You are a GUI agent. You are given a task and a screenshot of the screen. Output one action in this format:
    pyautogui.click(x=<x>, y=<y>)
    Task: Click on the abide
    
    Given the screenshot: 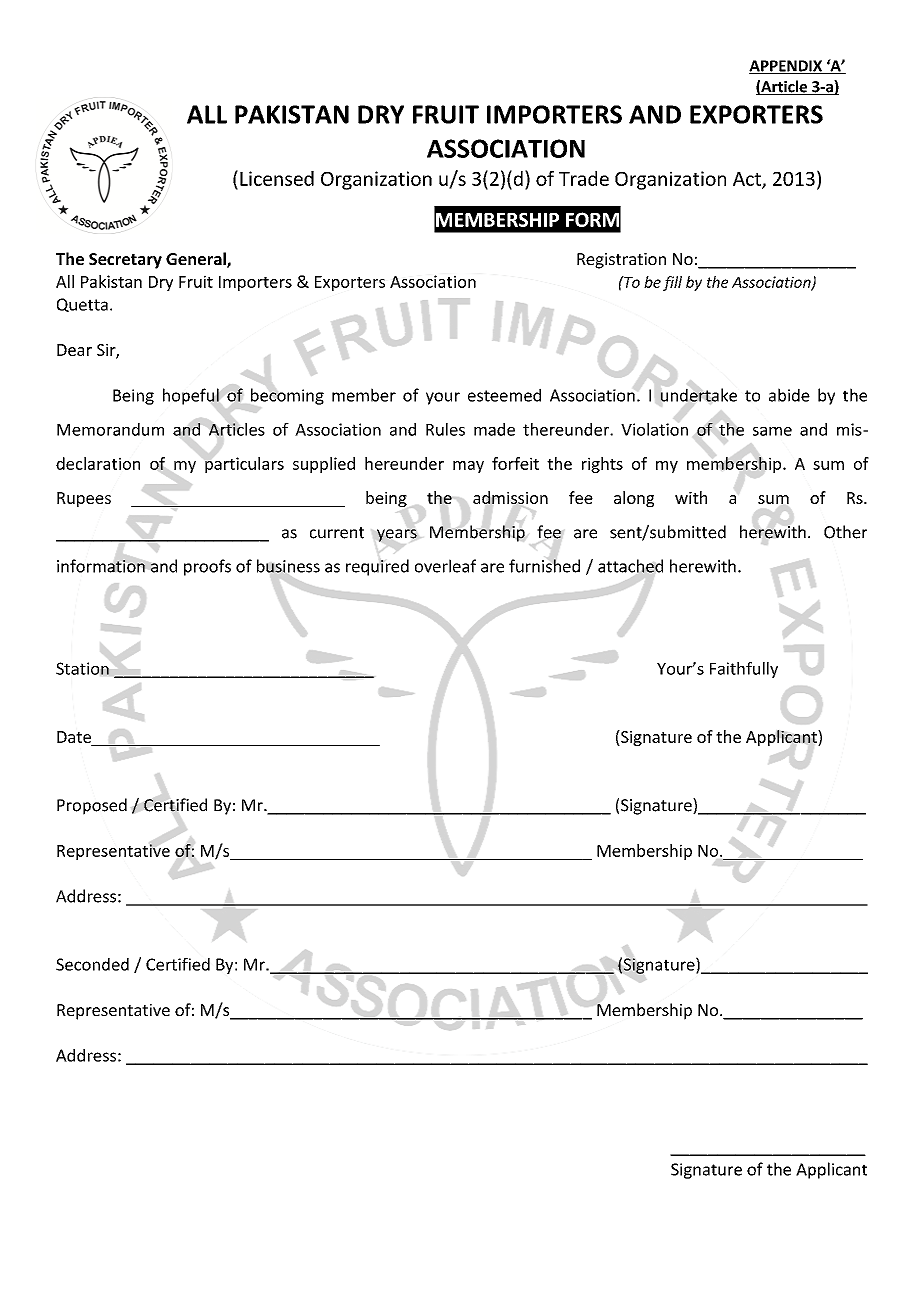 What is the action you would take?
    pyautogui.click(x=789, y=395)
